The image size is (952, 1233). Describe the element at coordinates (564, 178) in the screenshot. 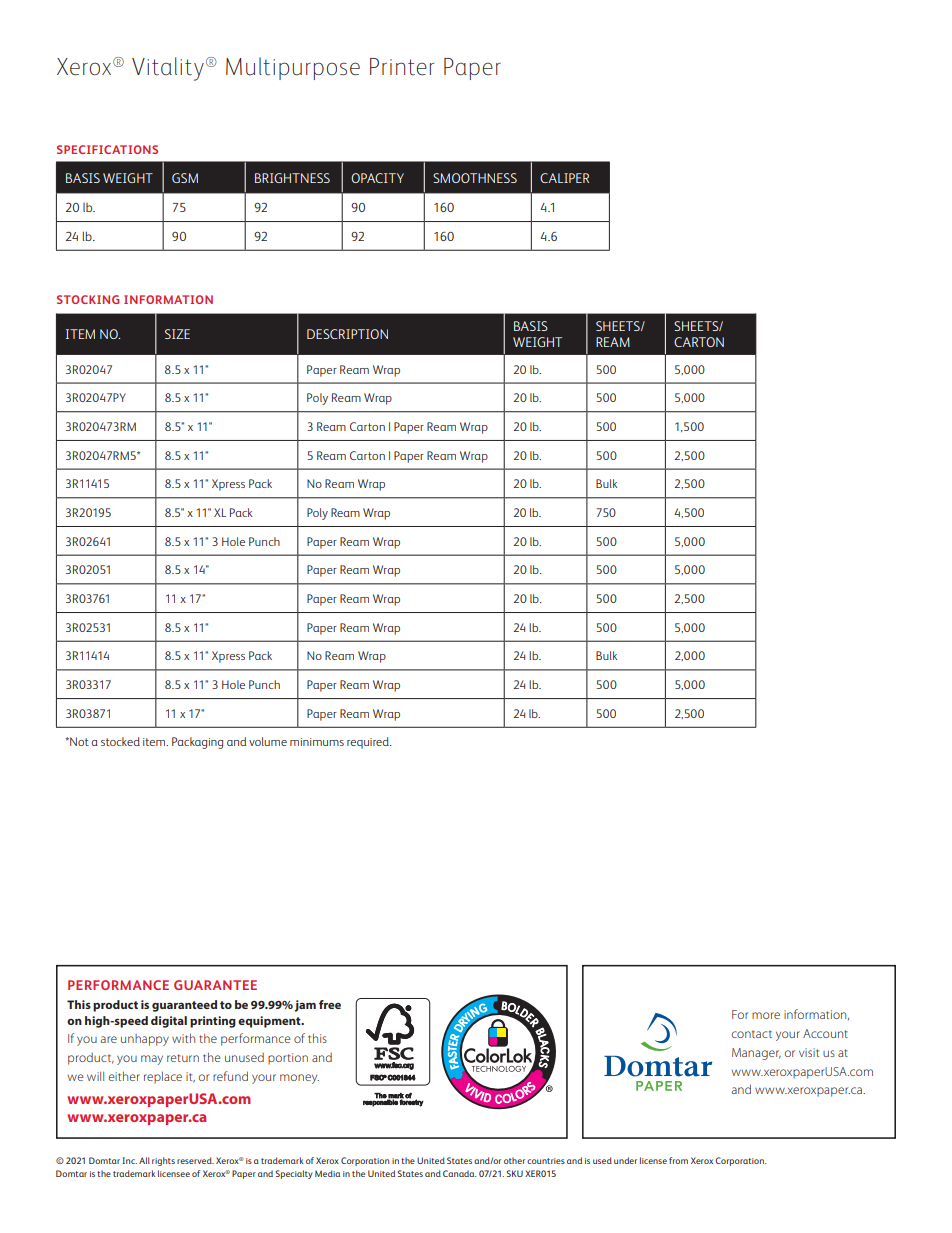

I see `CALIPER` at that location.
